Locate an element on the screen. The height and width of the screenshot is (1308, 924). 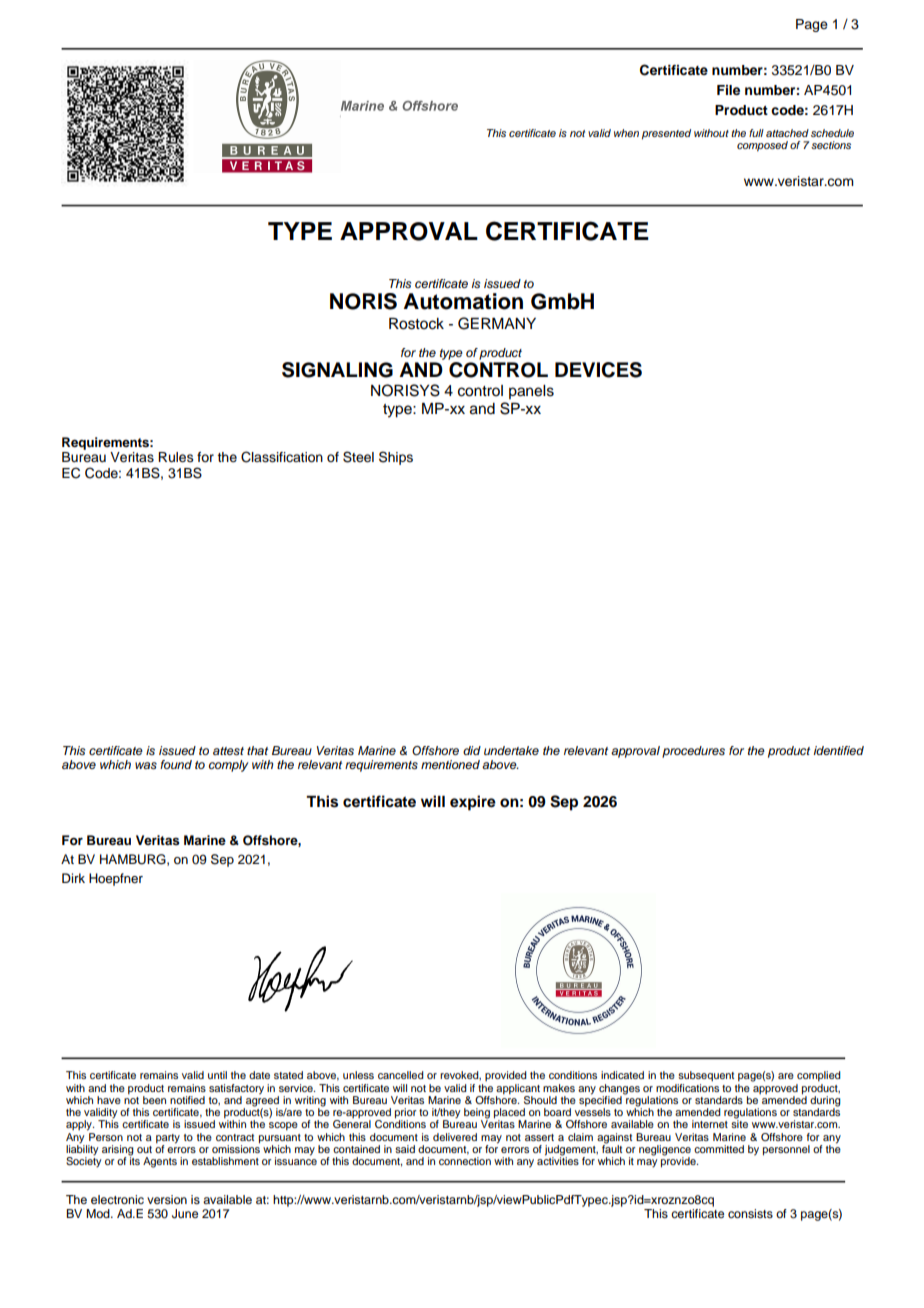
when is located at coordinates (626, 133).
